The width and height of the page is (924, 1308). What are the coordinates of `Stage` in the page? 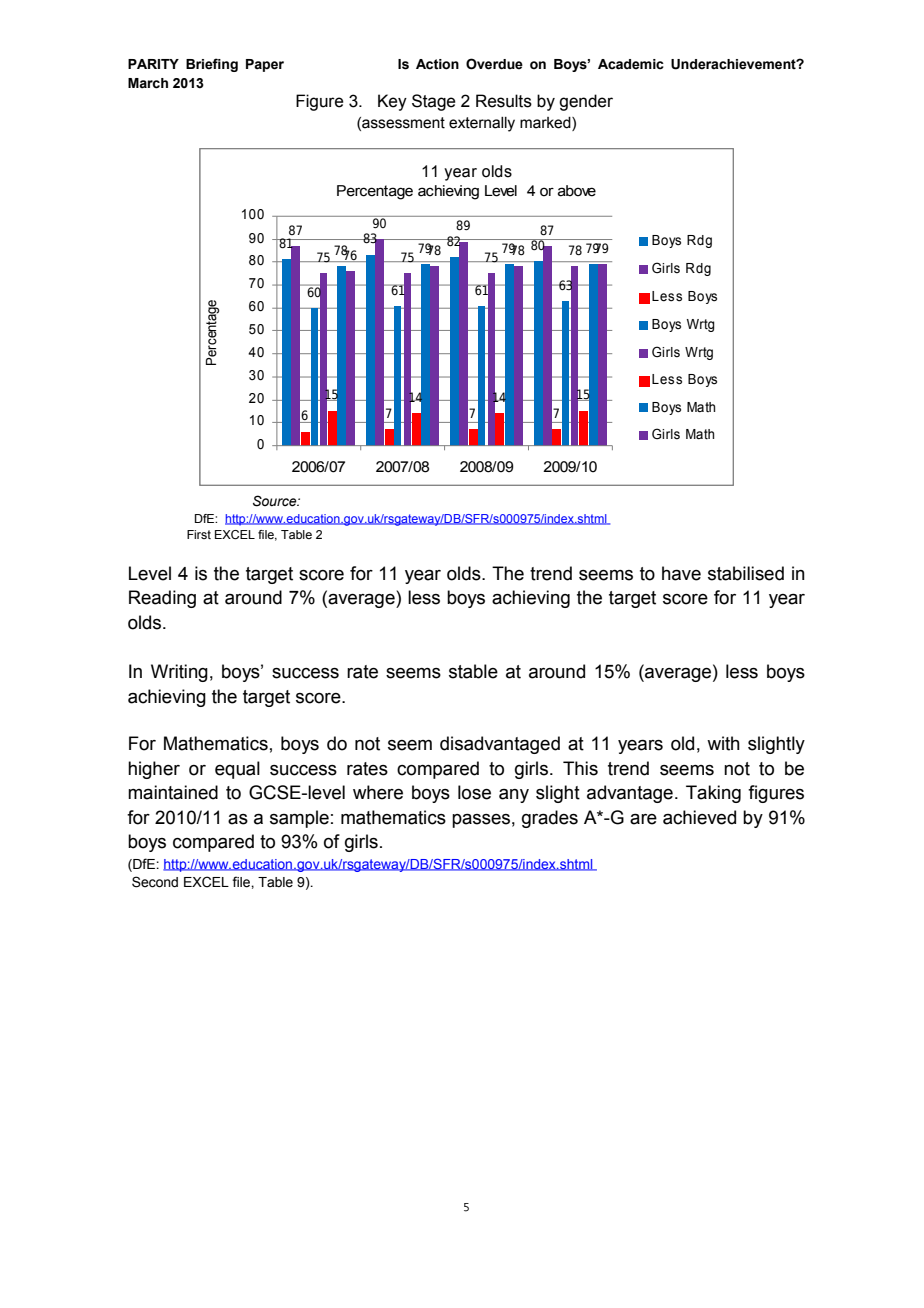 It's located at (434, 102).
